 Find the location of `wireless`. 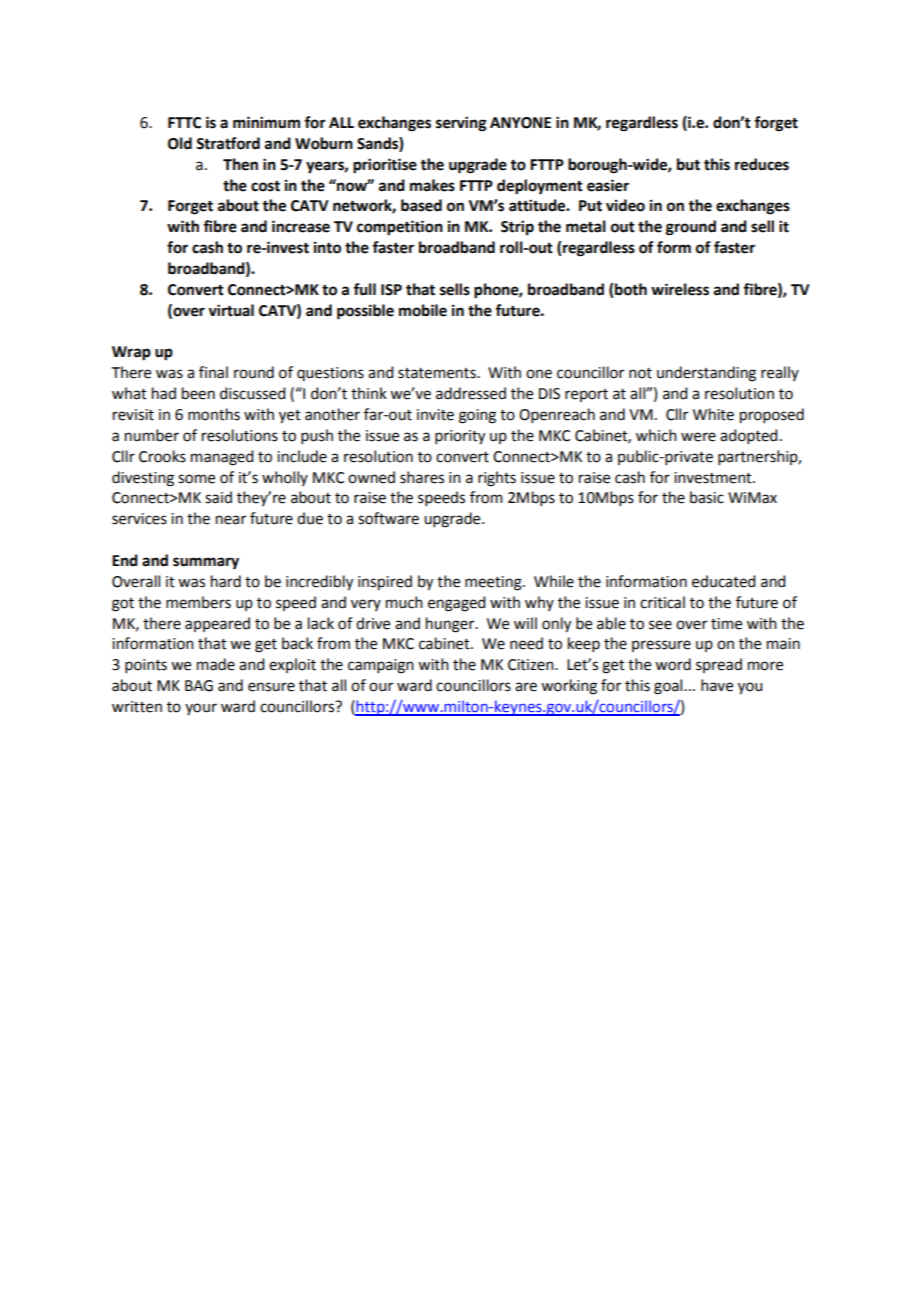

wireless is located at coordinates (680, 289).
